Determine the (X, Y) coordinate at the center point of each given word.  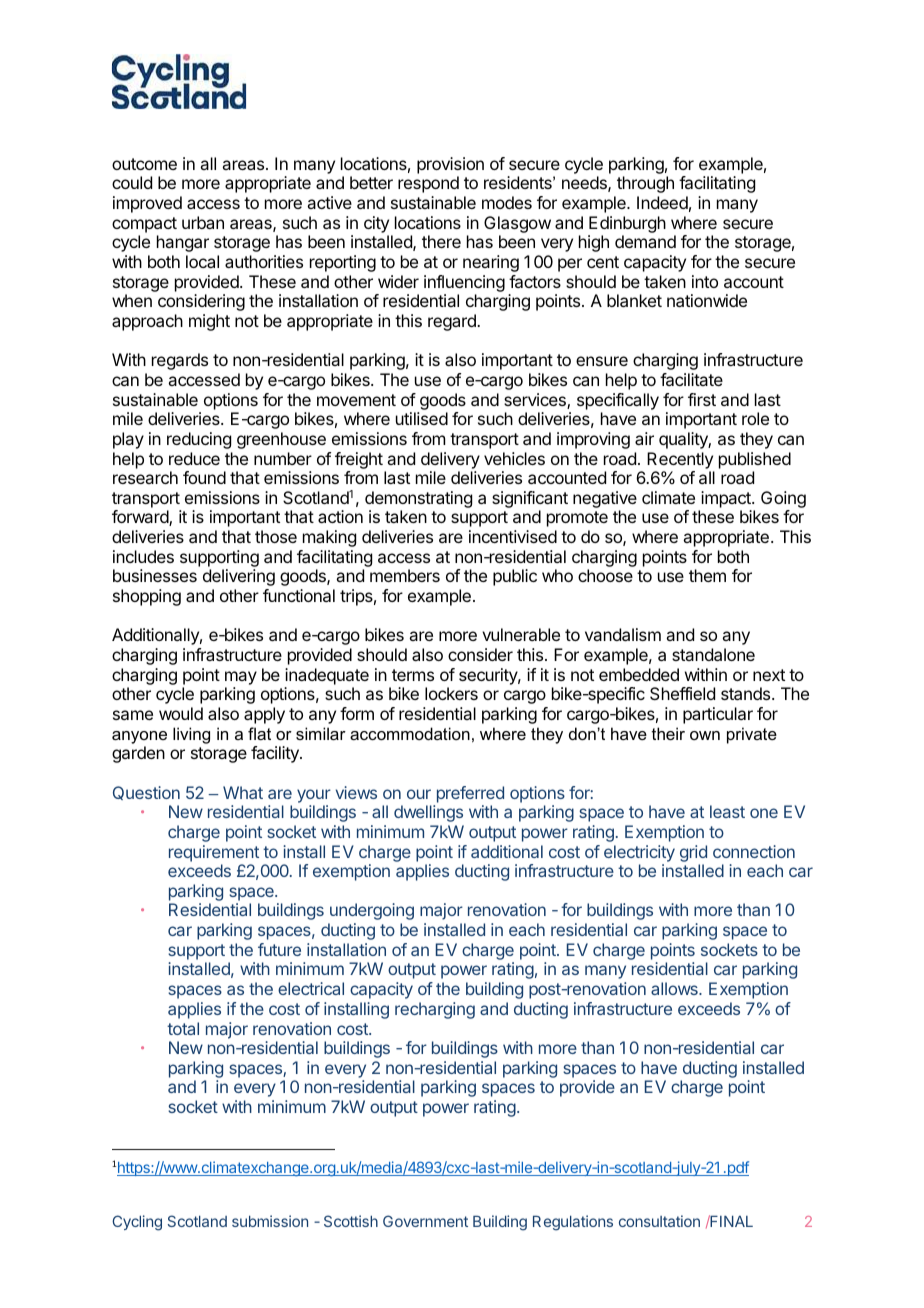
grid (693, 853)
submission (270, 1221)
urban (203, 222)
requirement (214, 853)
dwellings (428, 813)
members (405, 575)
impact (727, 499)
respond (428, 184)
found (204, 477)
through (645, 184)
